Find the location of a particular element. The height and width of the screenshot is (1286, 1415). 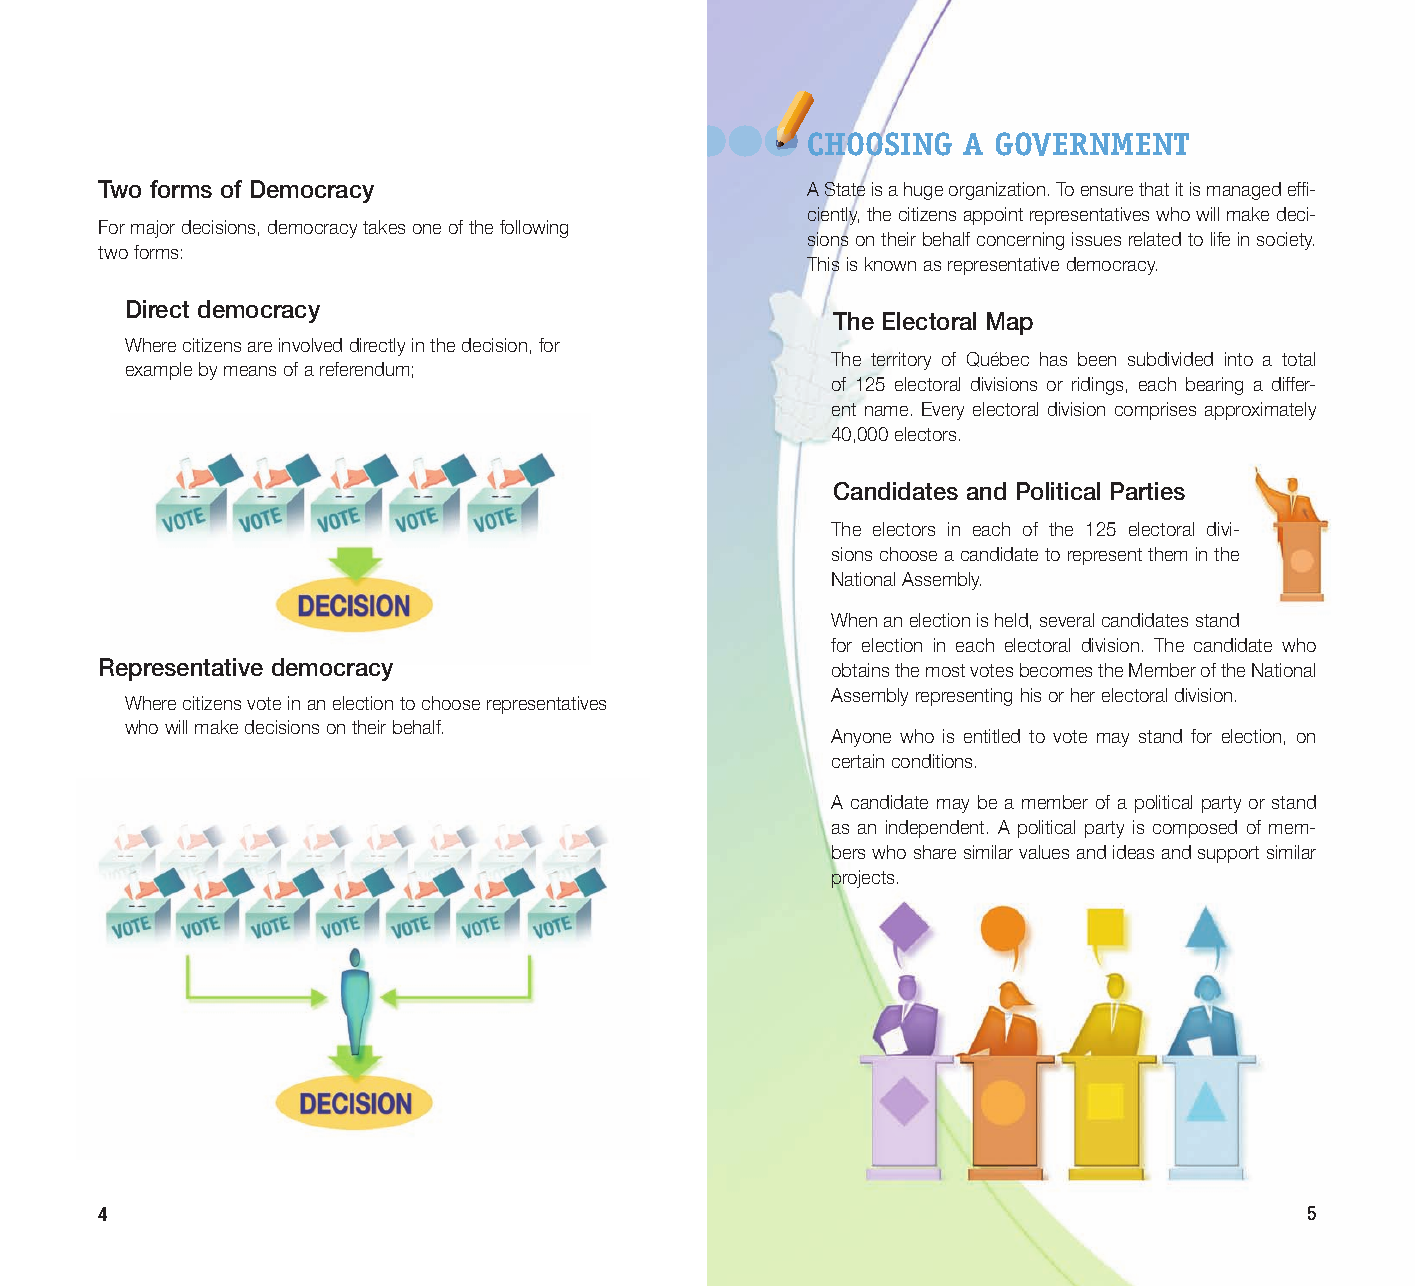

Parties is located at coordinates (1148, 491).
